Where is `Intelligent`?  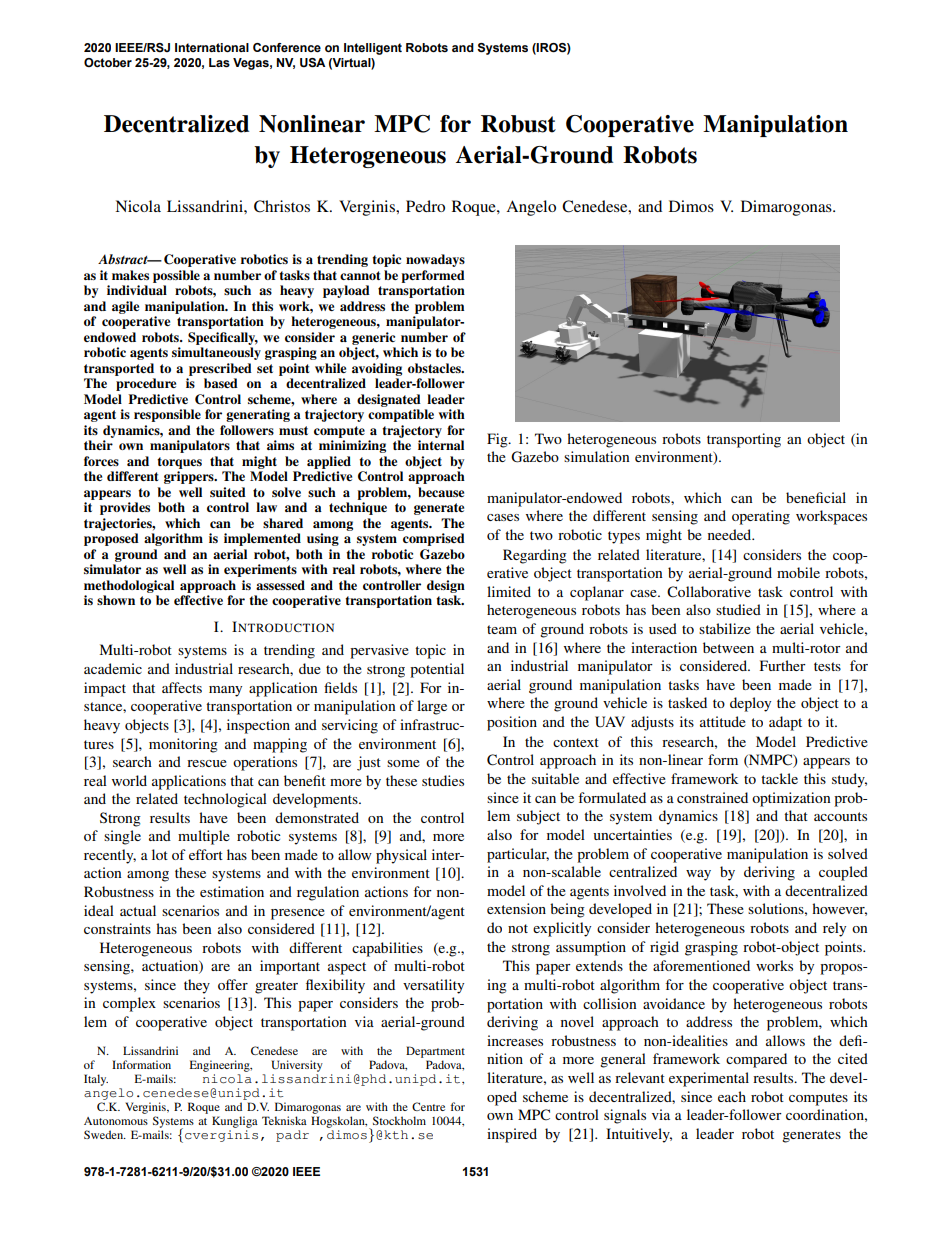
Intelligent is located at coordinates (373, 49).
